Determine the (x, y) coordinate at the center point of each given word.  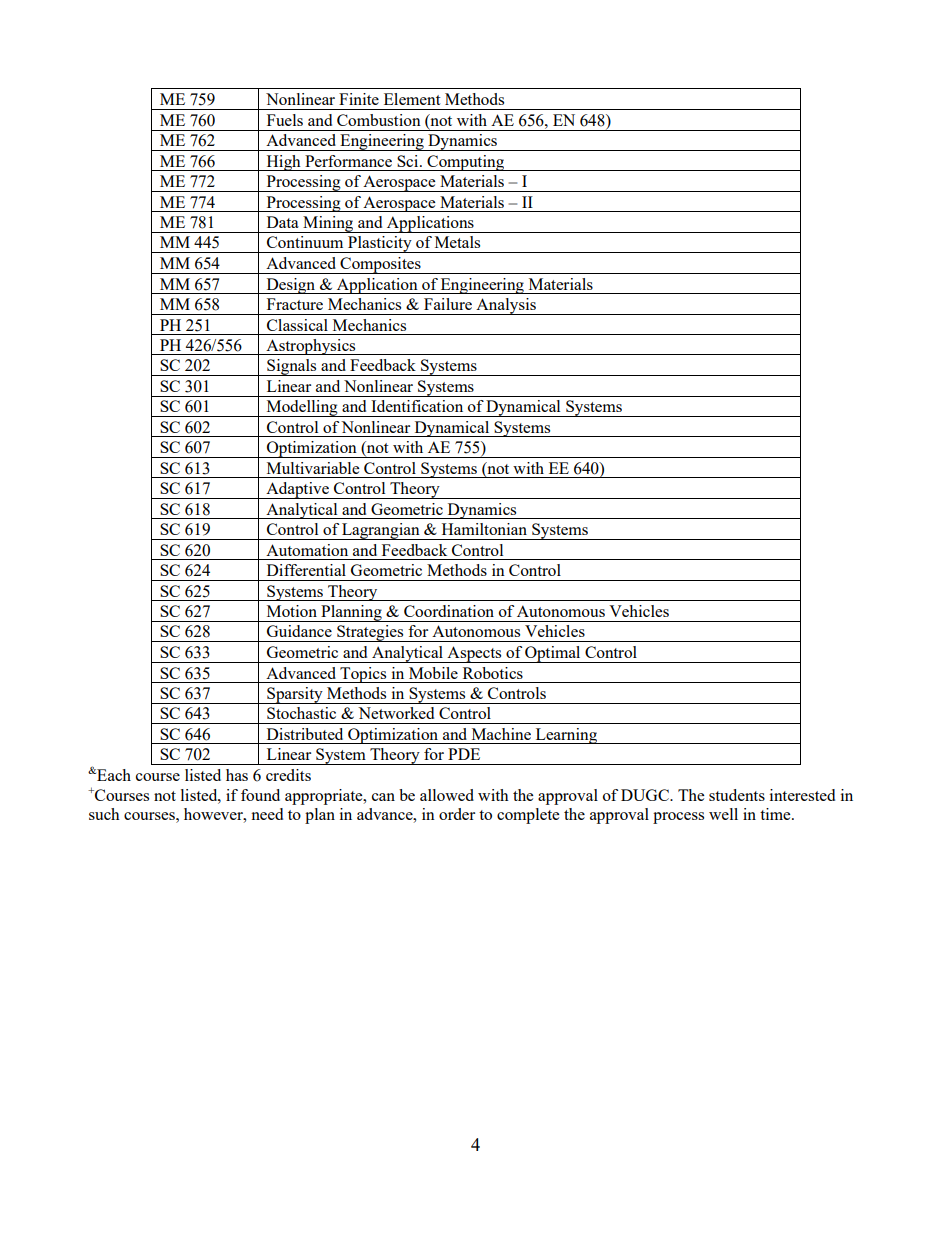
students (737, 795)
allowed (447, 795)
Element (412, 99)
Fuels (285, 120)
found (260, 795)
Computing (465, 163)
